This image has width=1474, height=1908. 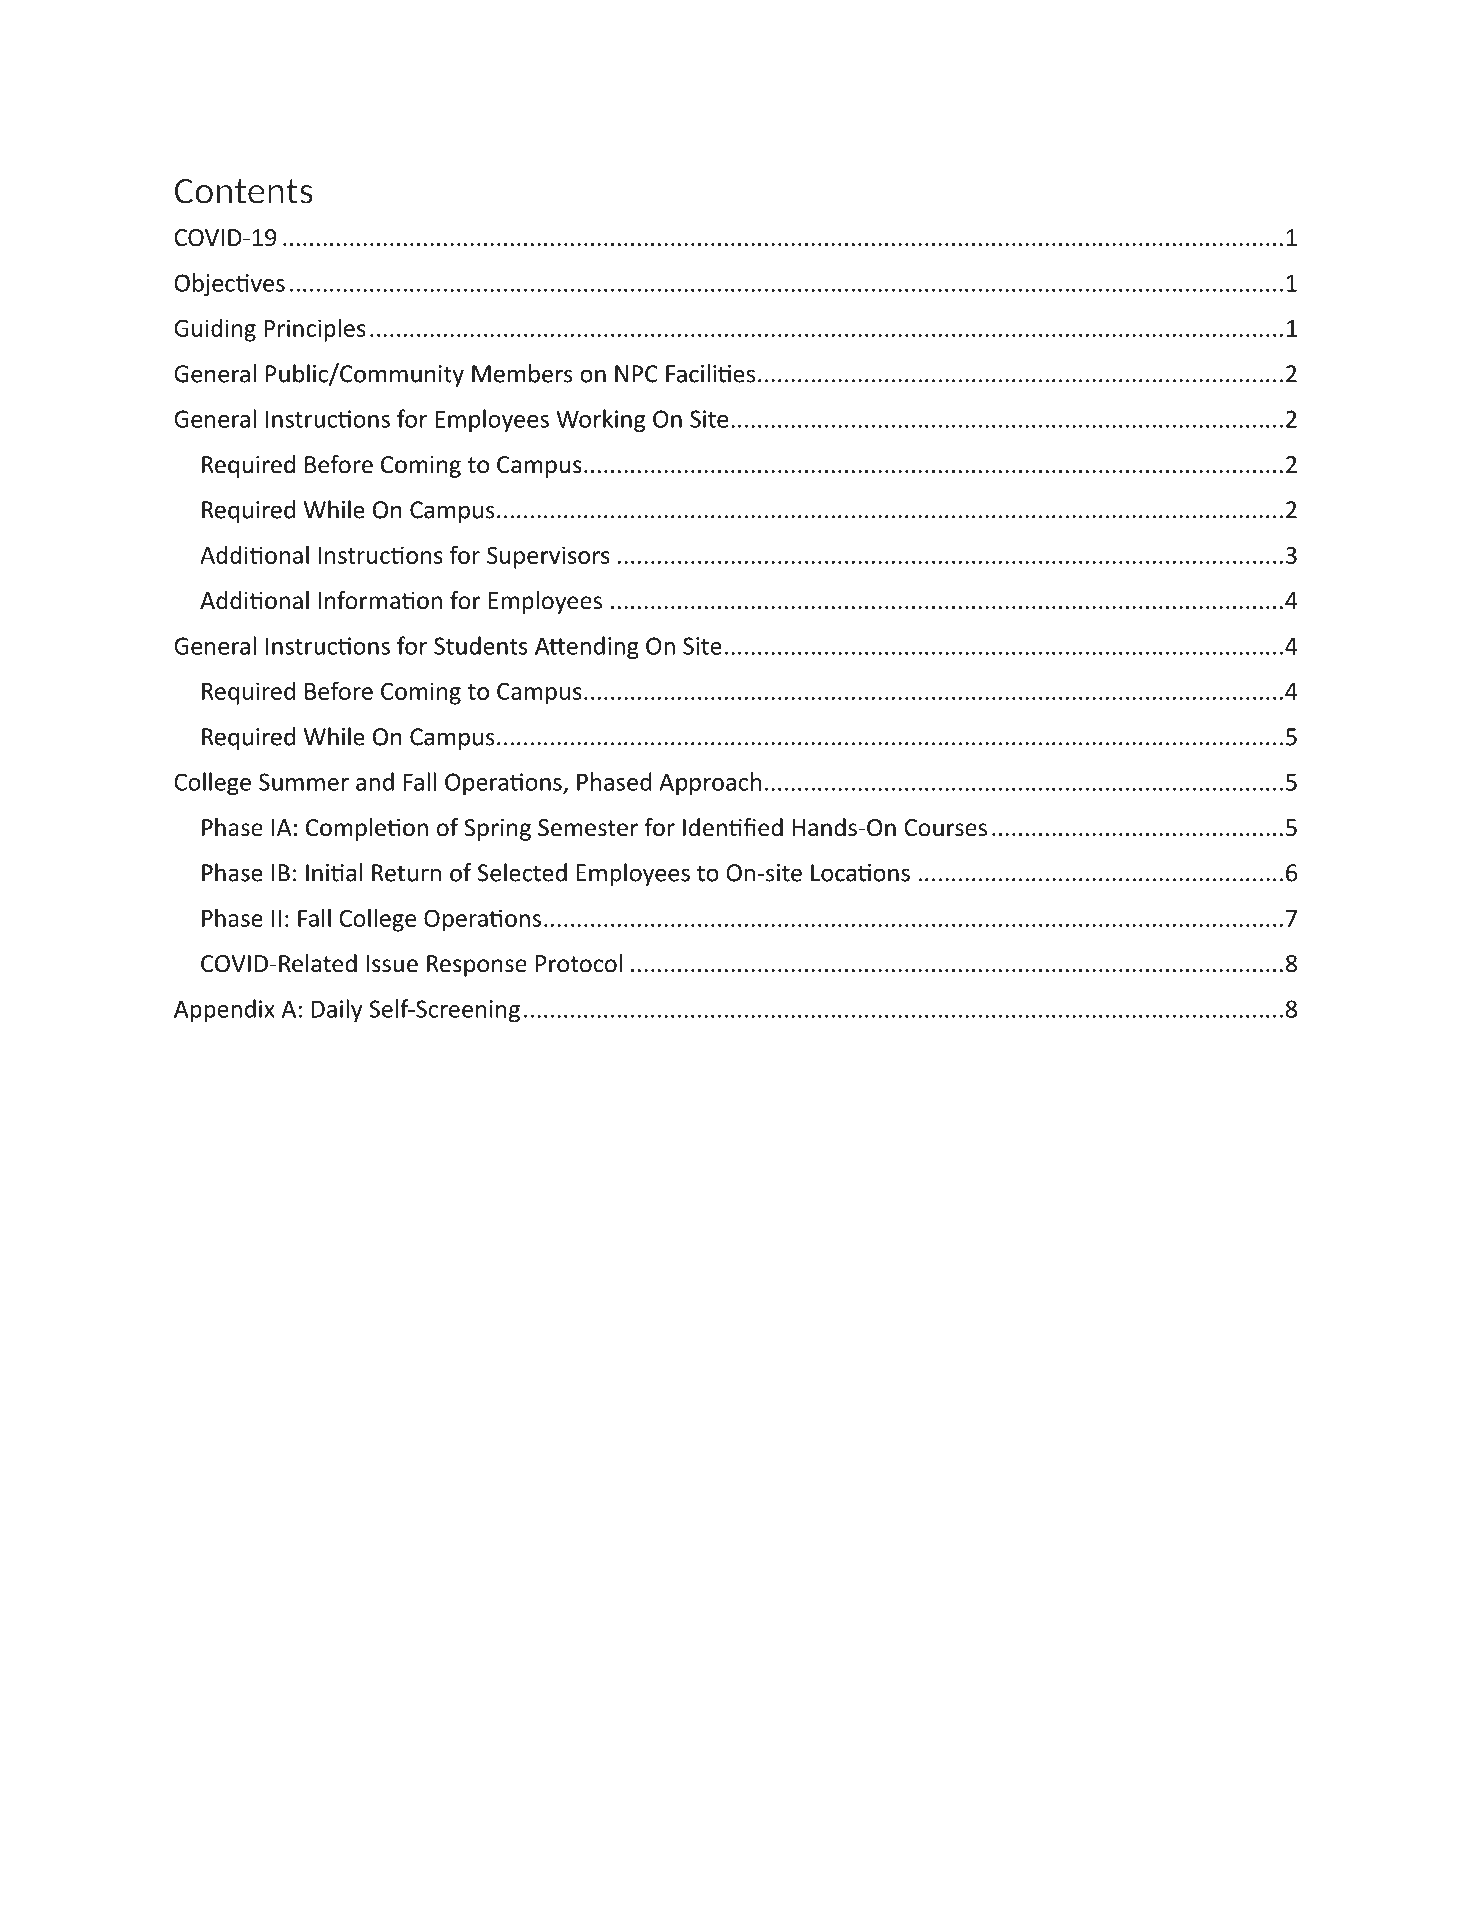 I want to click on NPC, so click(x=636, y=374).
